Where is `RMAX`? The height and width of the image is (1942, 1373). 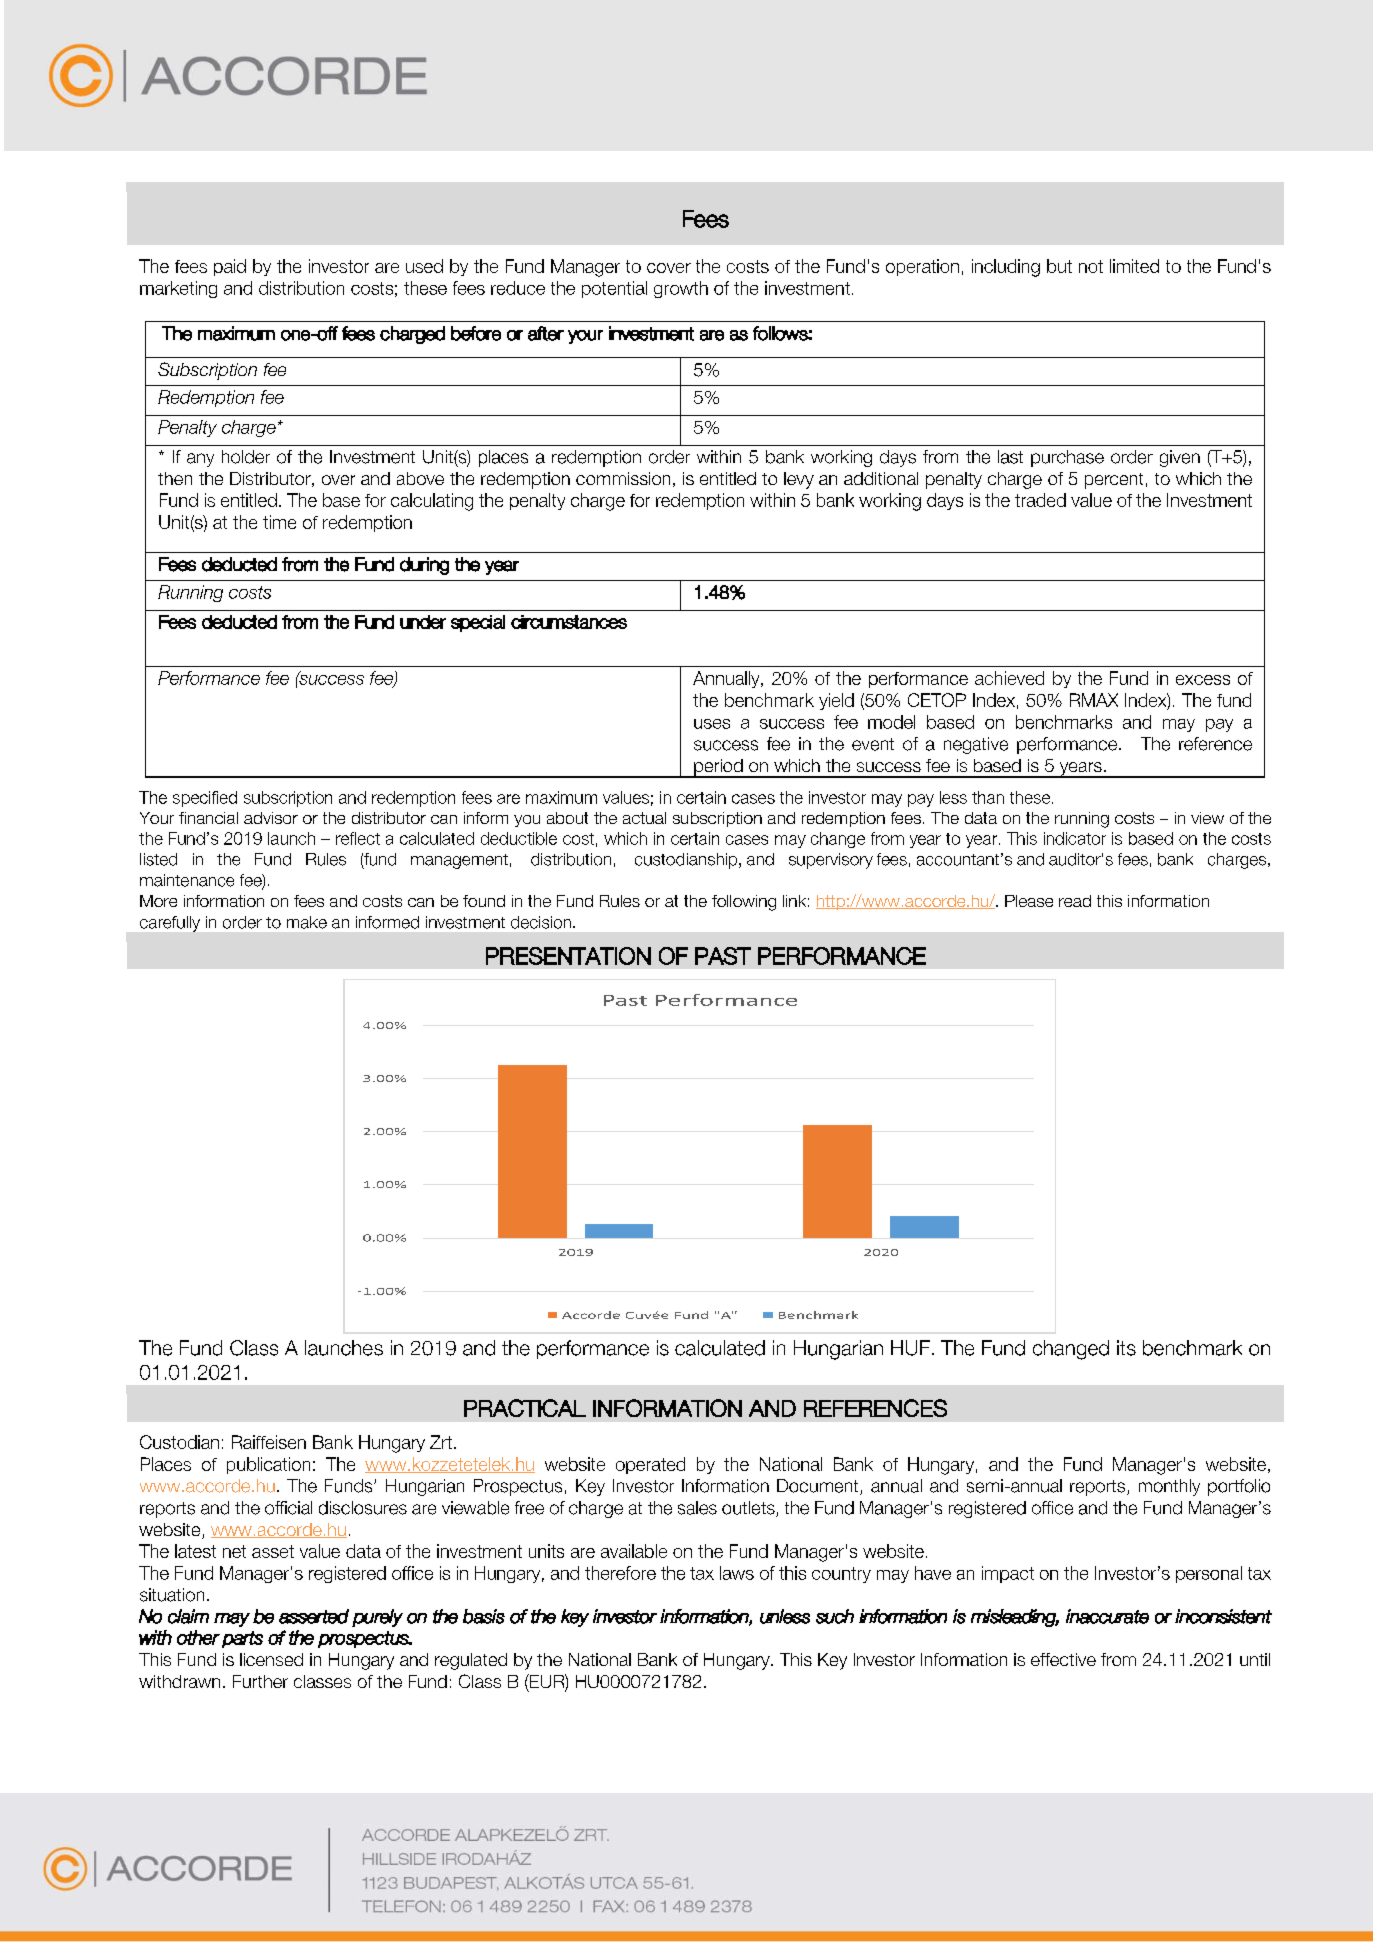
RMAX is located at coordinates (1094, 700).
